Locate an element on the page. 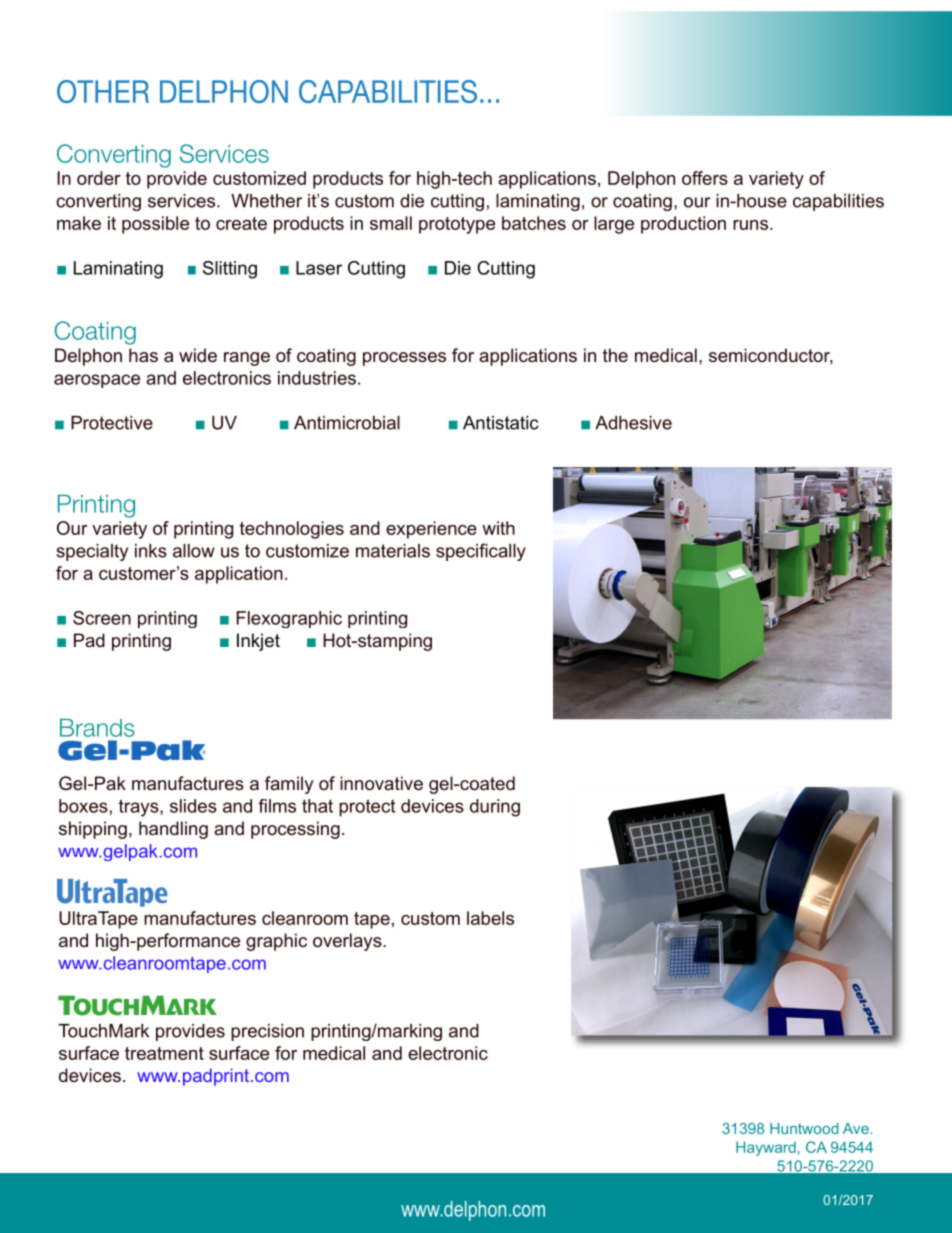 This image has height=1233, width=952. Ave is located at coordinates (857, 1128).
